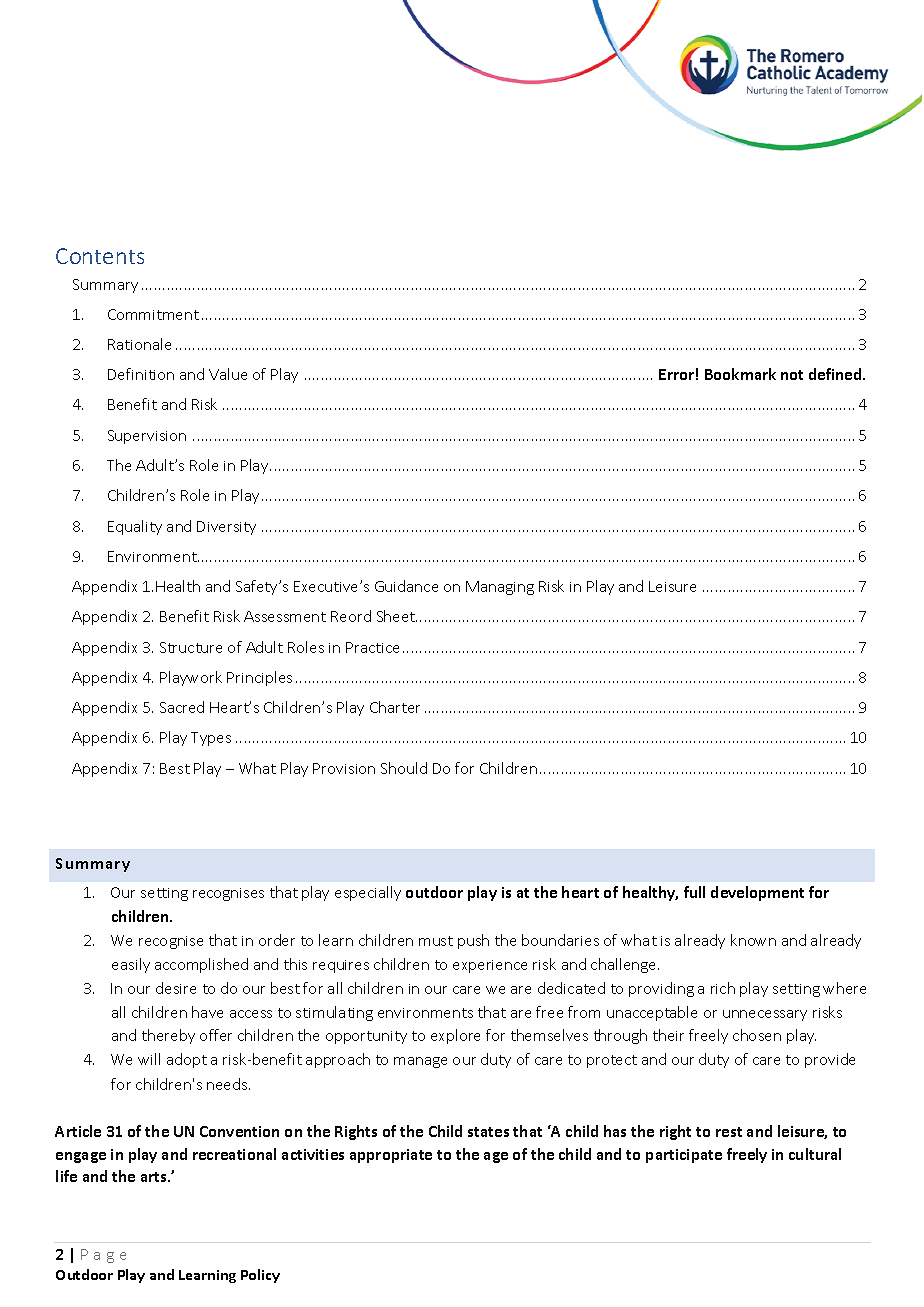 The width and height of the screenshot is (924, 1307). What do you see at coordinates (211, 739) in the screenshot?
I see `Types` at bounding box center [211, 739].
